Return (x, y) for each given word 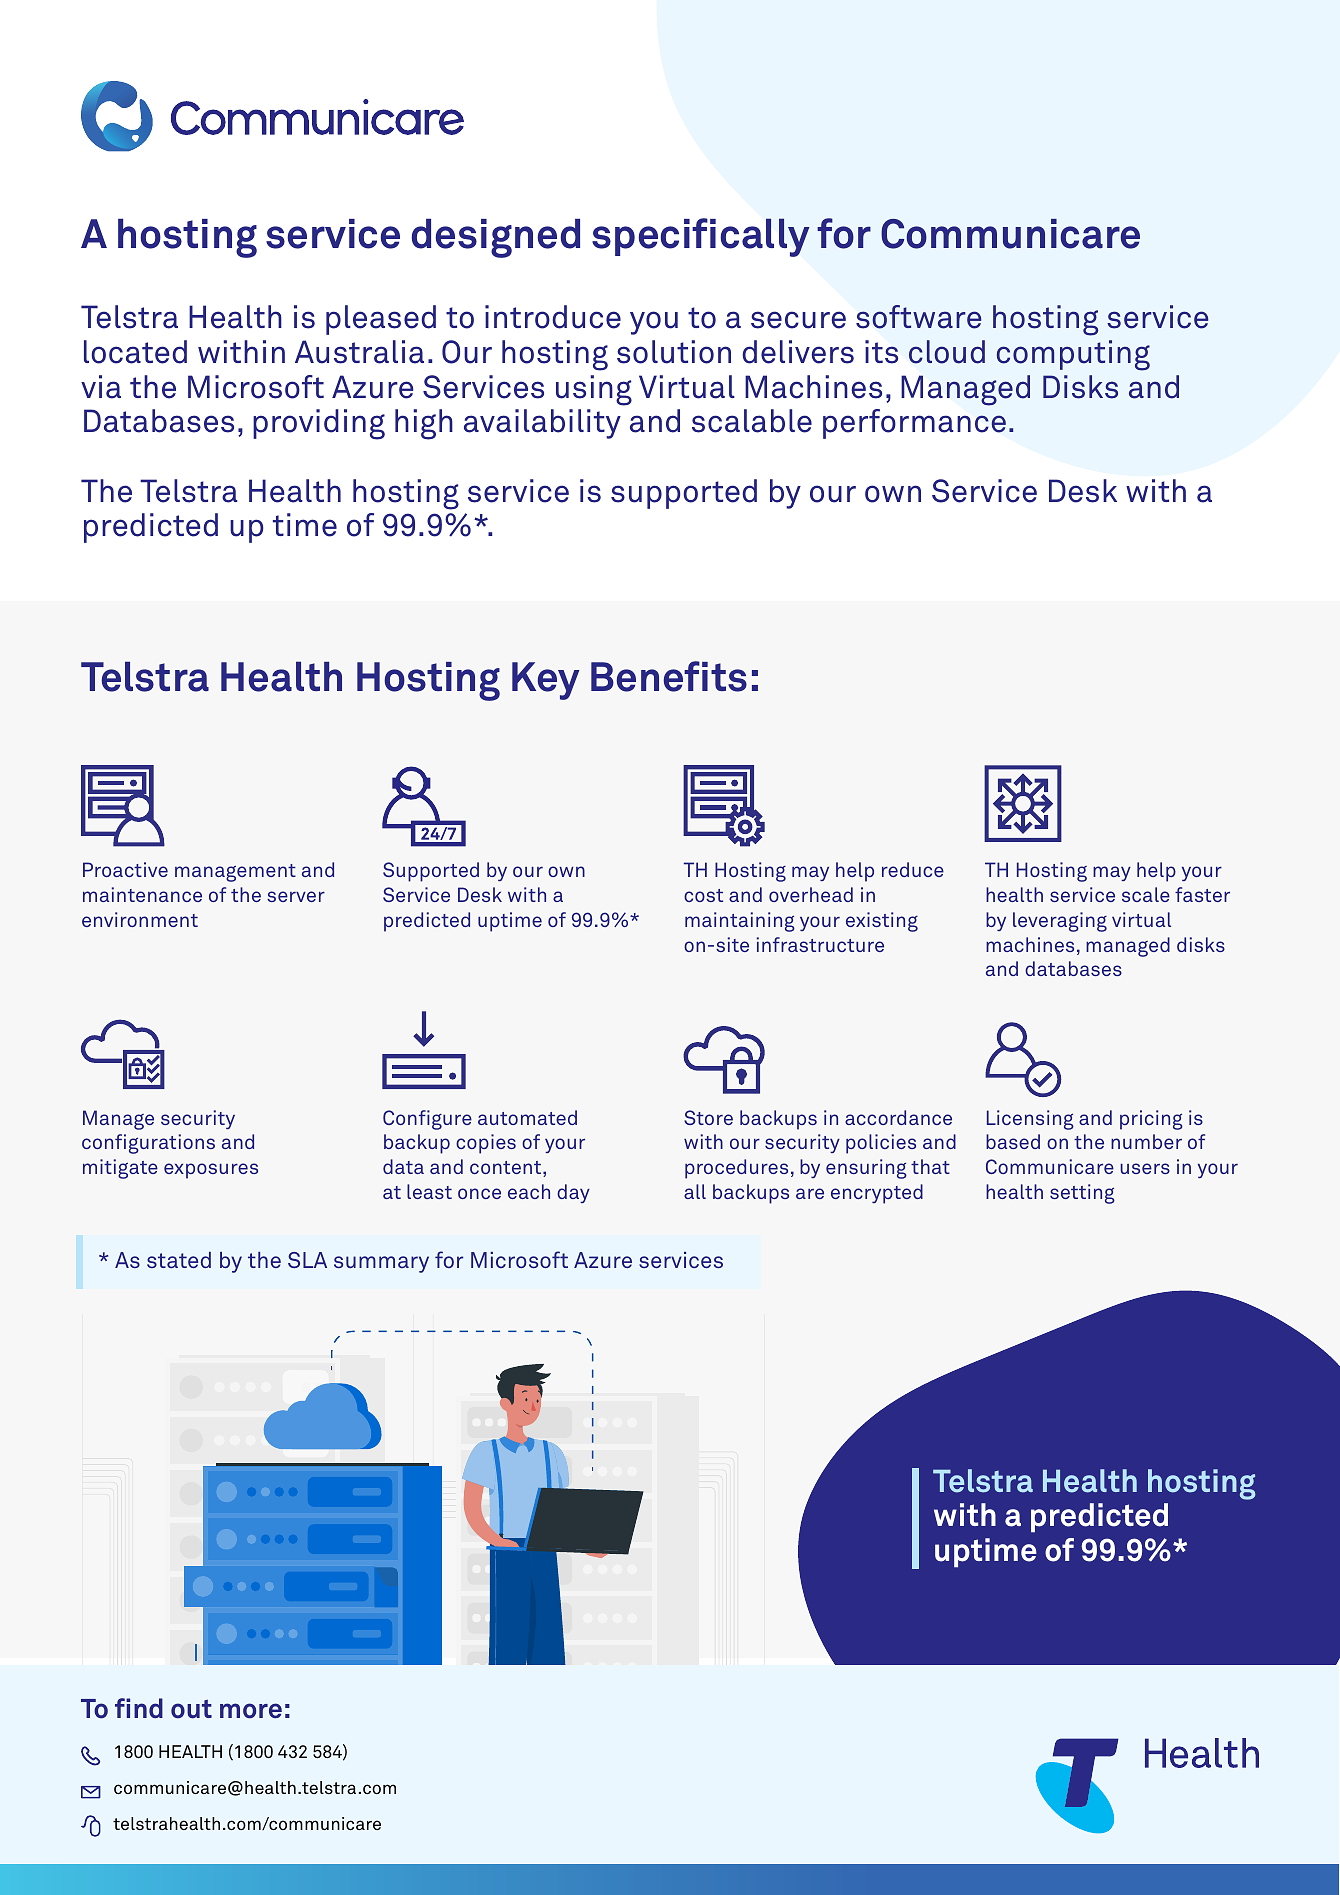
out (191, 1709)
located (135, 352)
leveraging (1060, 922)
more (251, 1711)
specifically (701, 237)
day (573, 1193)
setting (1082, 1194)
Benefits (669, 676)
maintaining (740, 922)
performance (914, 424)
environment (140, 919)
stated (179, 1260)
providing (319, 424)
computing (1073, 355)
